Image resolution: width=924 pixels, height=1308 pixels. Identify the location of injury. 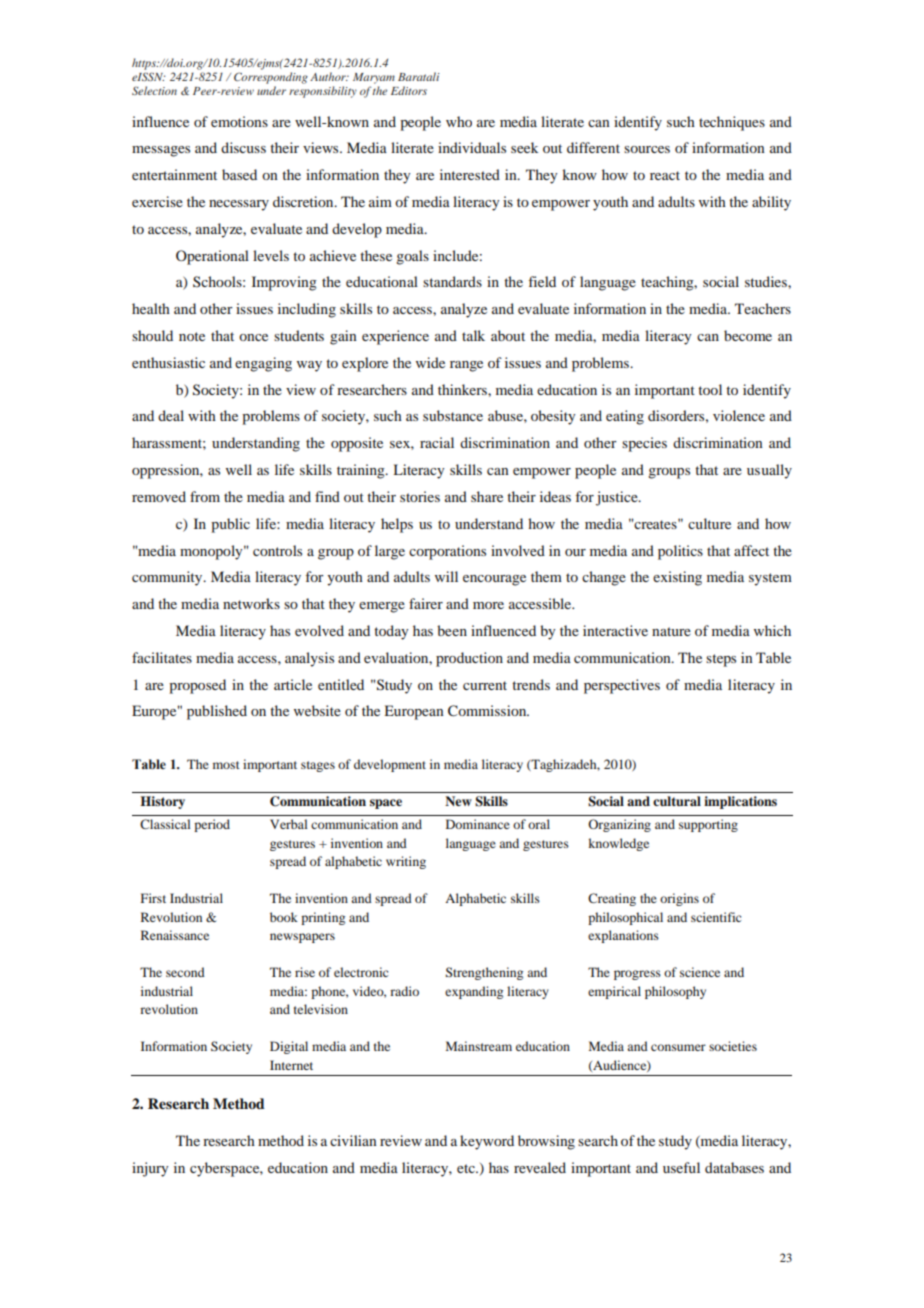
(150, 1169).
